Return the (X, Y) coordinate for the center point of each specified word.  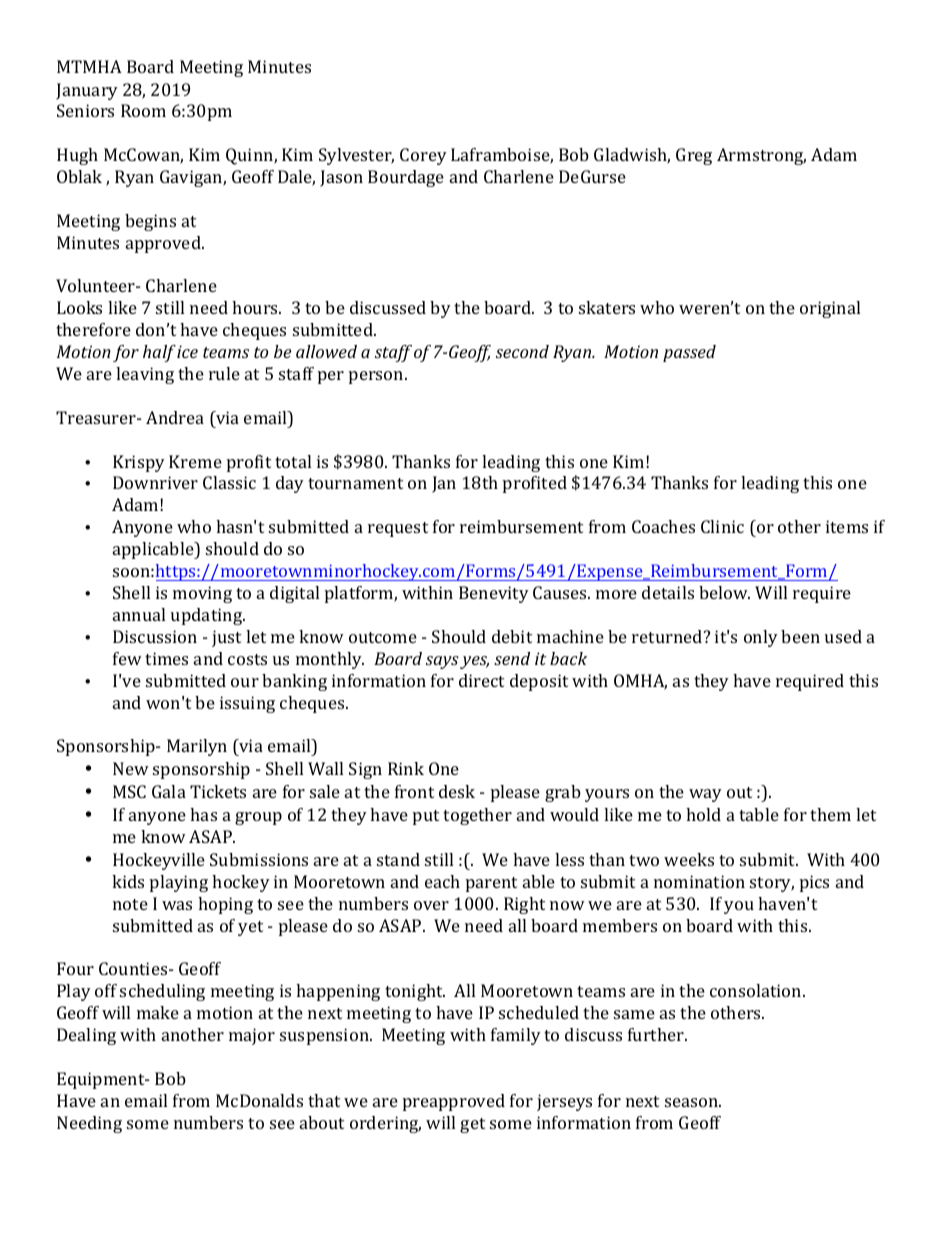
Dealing (86, 1036)
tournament (355, 483)
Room (143, 110)
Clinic (722, 526)
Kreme (195, 461)
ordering (385, 1124)
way (705, 795)
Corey (423, 156)
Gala (169, 791)
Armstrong (761, 156)
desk (457, 791)
